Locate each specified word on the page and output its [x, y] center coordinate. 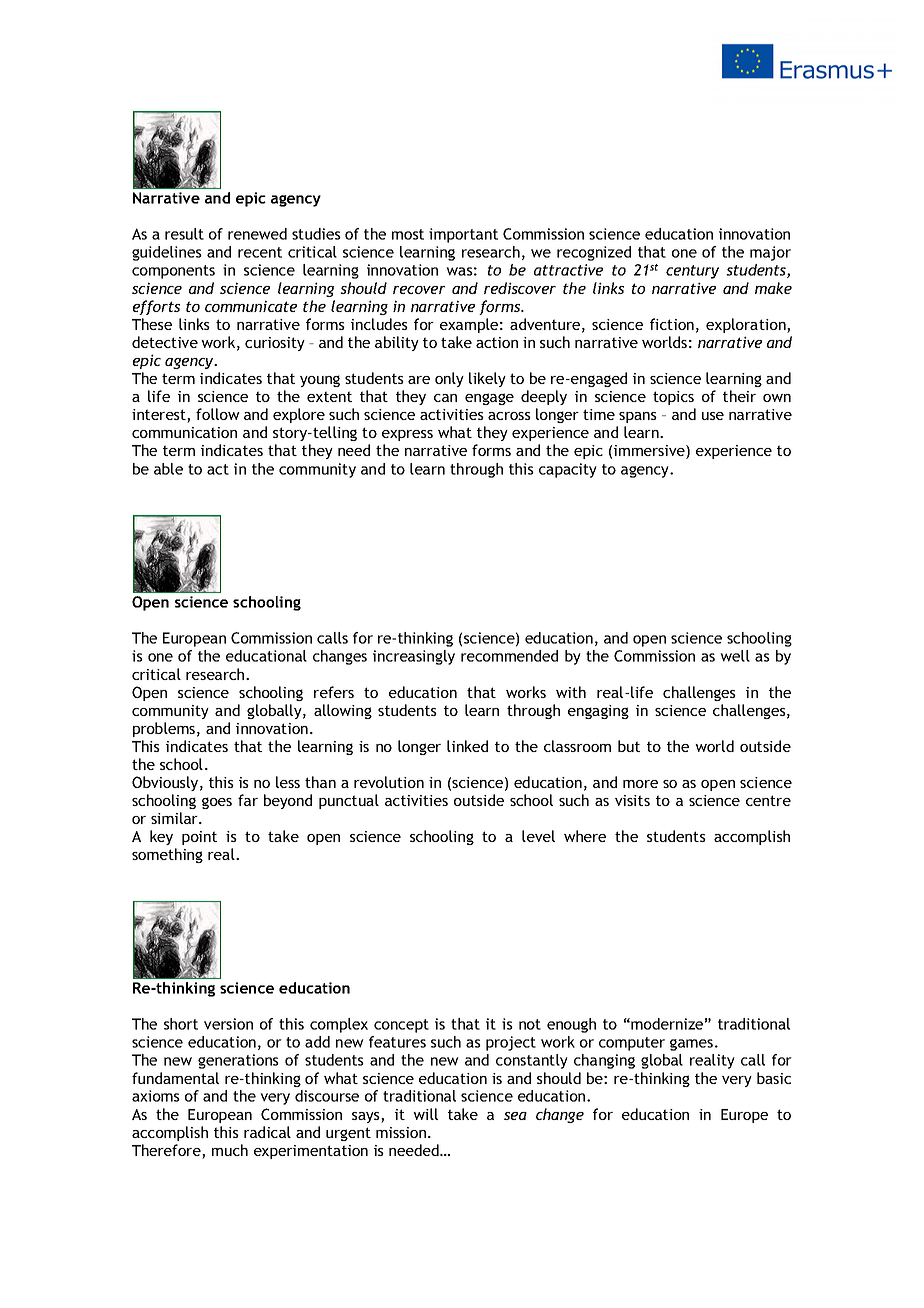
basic [774, 1078]
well [735, 656]
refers [334, 692]
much [230, 1150]
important [463, 235]
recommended [509, 656]
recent [260, 252]
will [425, 1114]
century [692, 272]
